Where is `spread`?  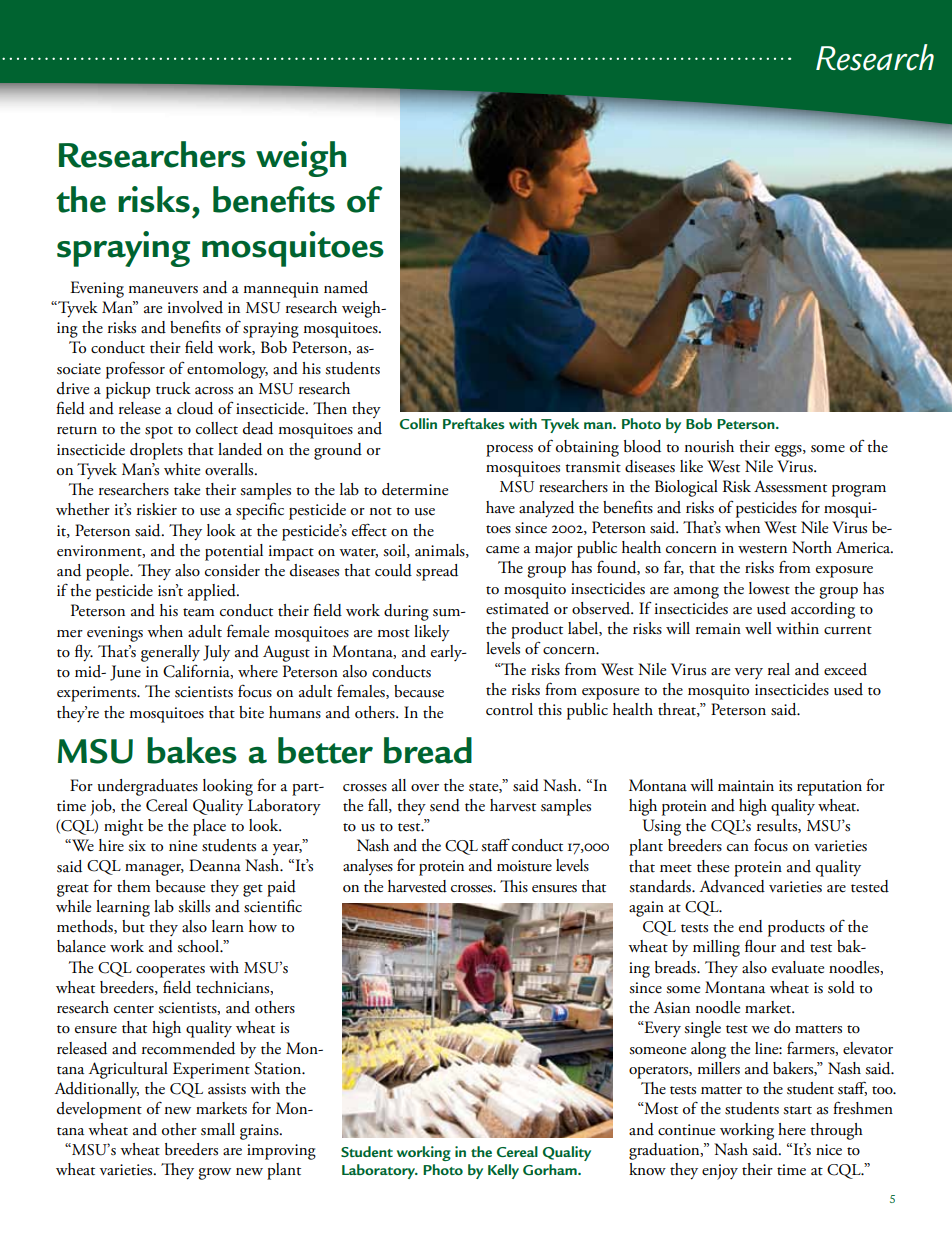
spread is located at coordinates (437, 572).
